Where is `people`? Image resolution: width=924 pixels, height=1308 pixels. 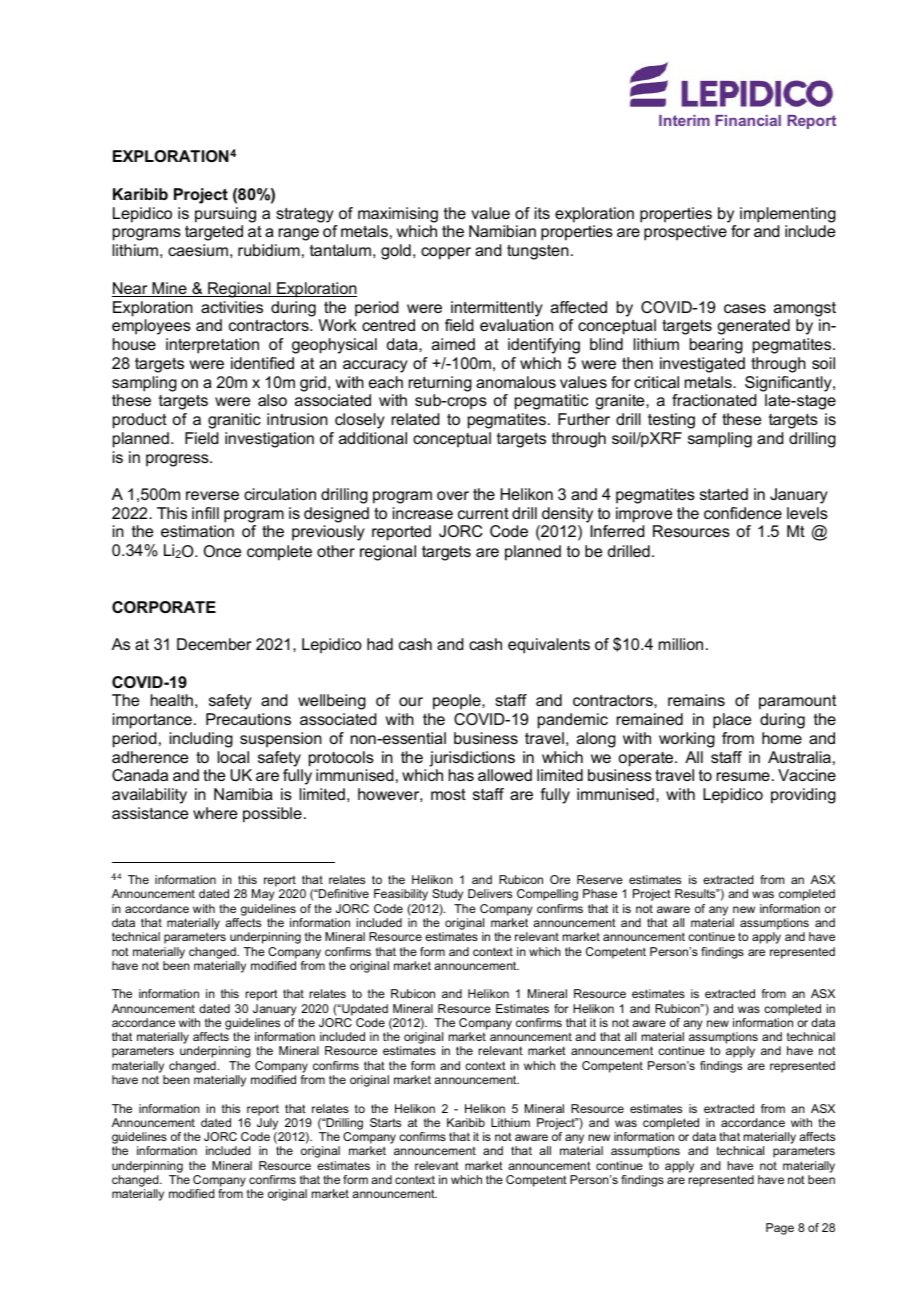
people is located at coordinates (458, 702).
